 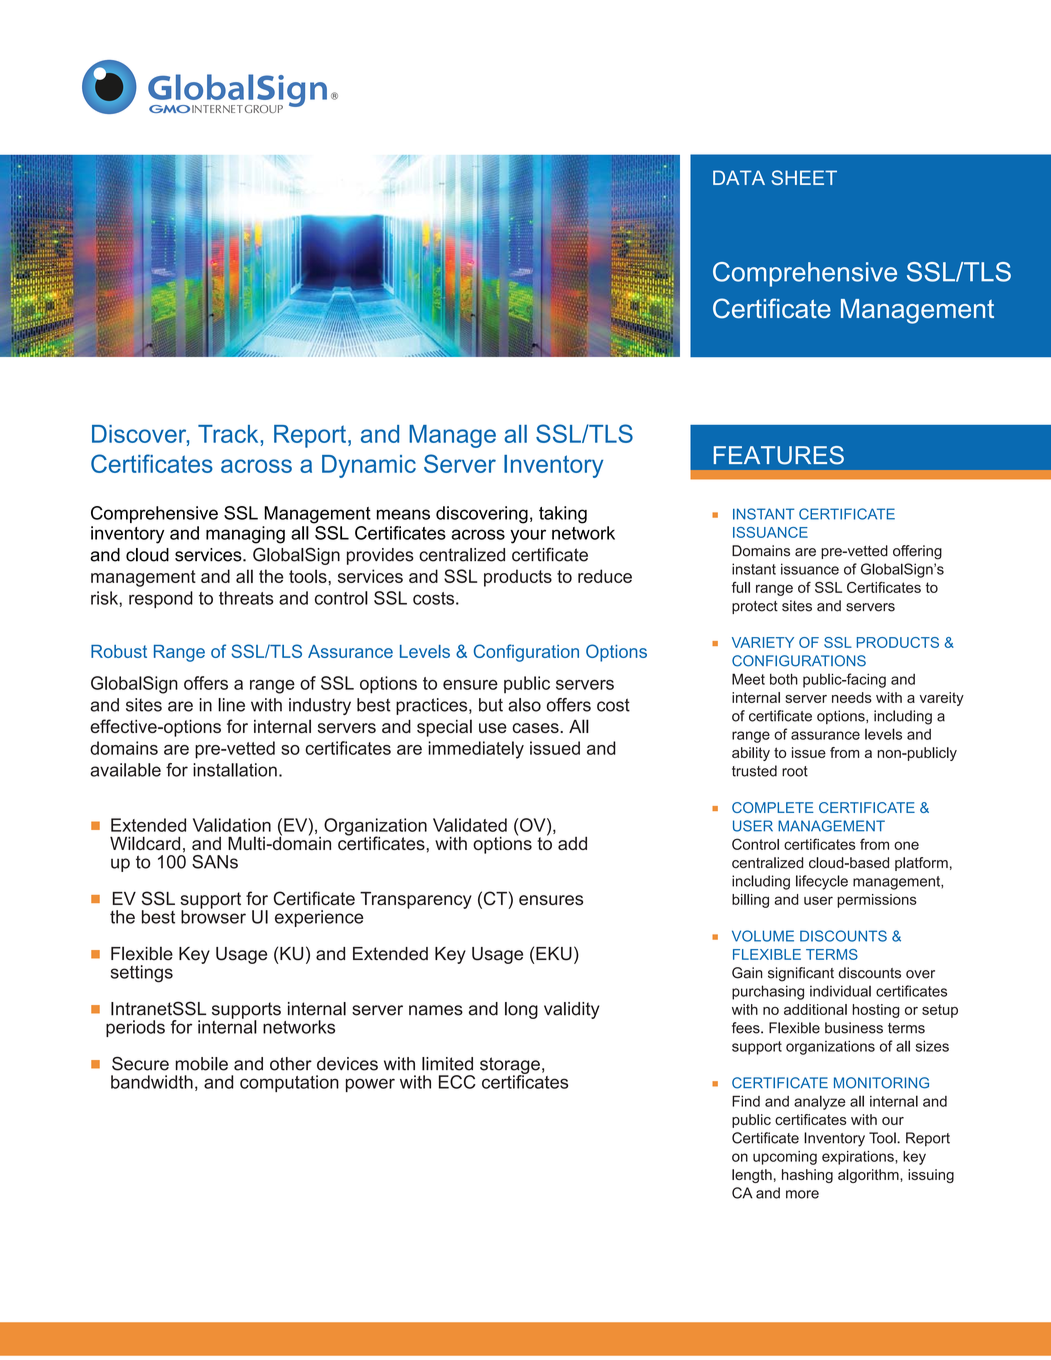 What do you see at coordinates (859, 1158) in the document?
I see `expirations` at bounding box center [859, 1158].
